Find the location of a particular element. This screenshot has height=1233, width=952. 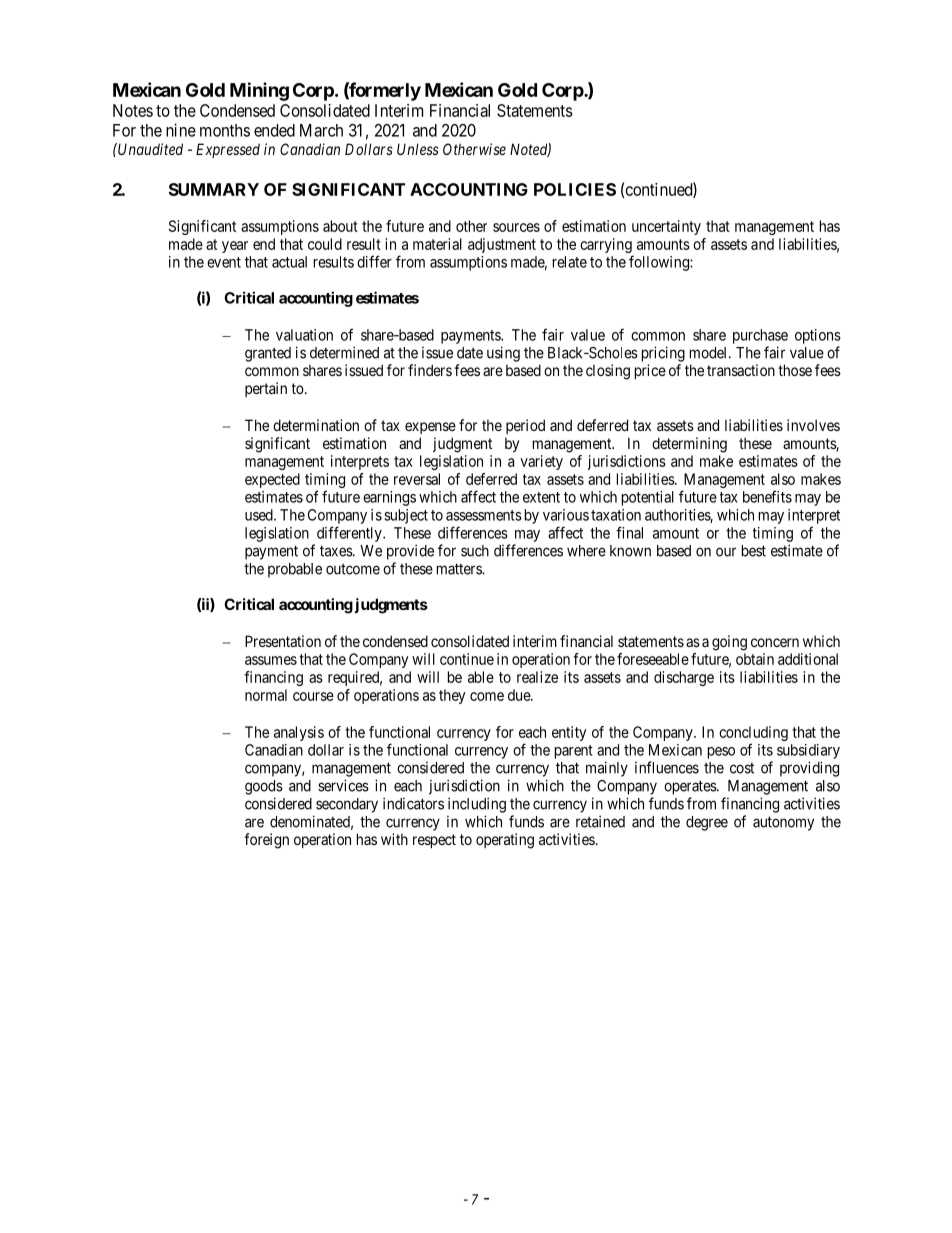

benefits is located at coordinates (767, 496).
